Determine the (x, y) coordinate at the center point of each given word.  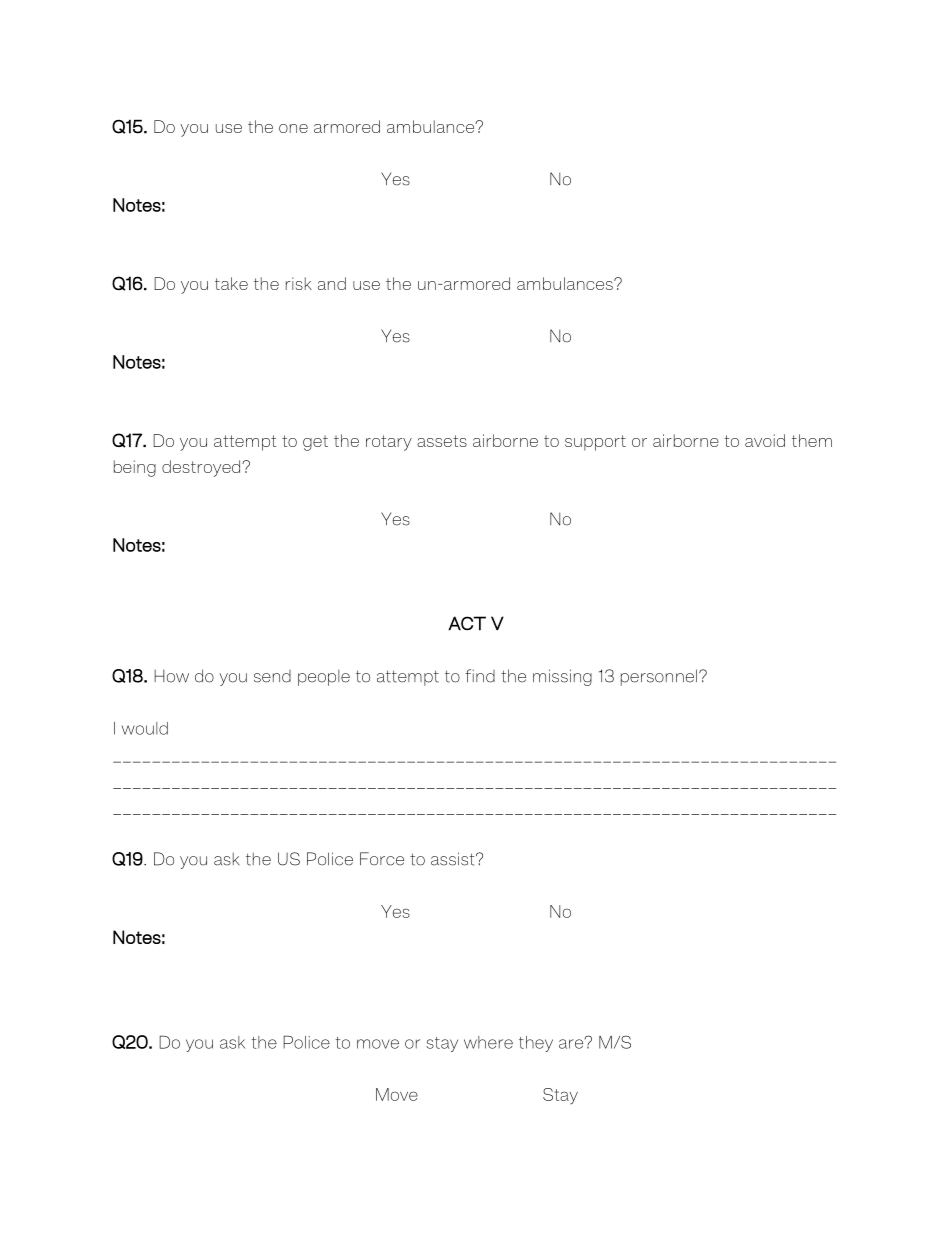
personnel (659, 677)
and (332, 283)
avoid (765, 440)
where (488, 1042)
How (171, 676)
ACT (467, 623)
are (572, 1043)
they (536, 1044)
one (293, 128)
